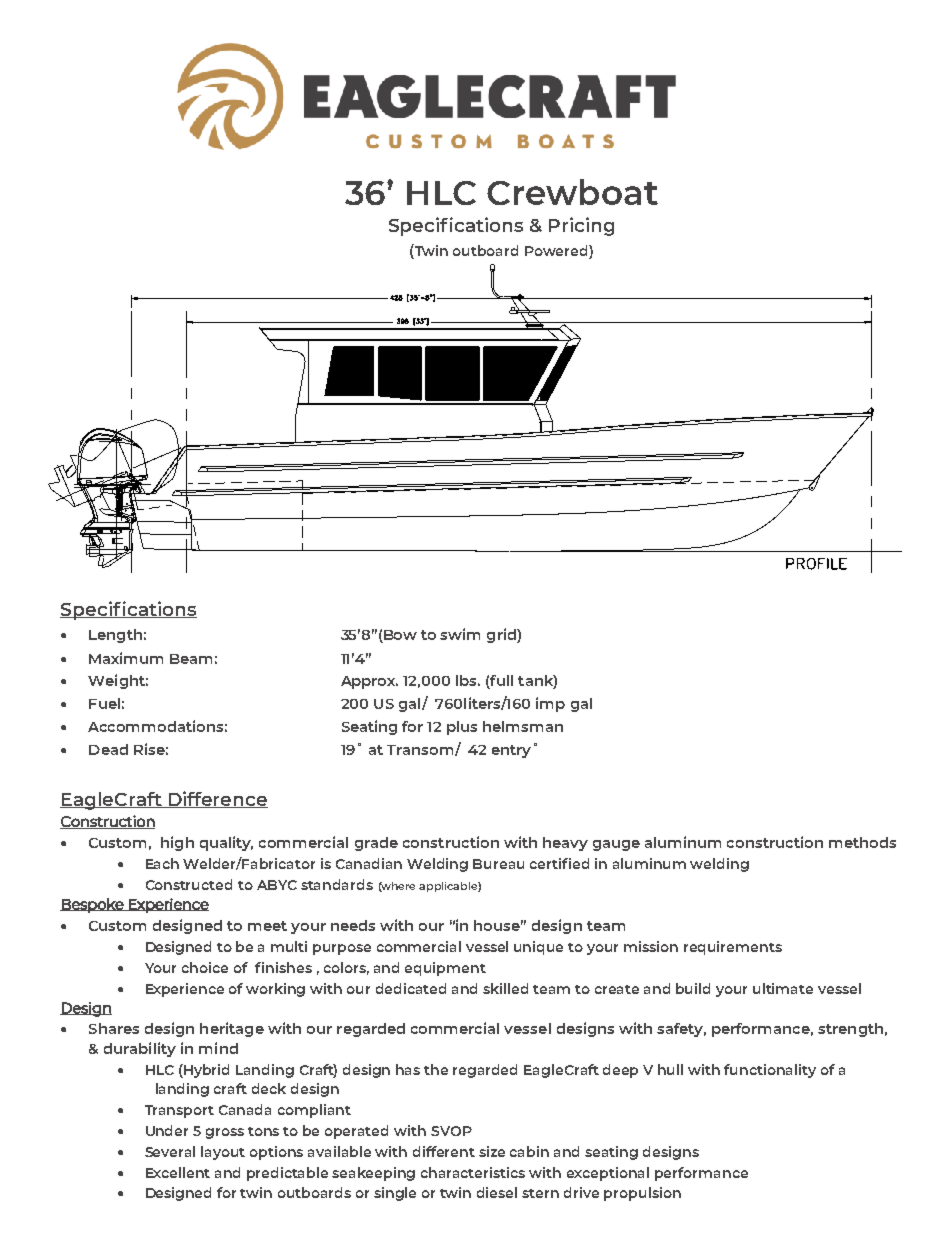 This screenshot has width=952, height=1233. What do you see at coordinates (550, 704) in the screenshot?
I see `imp` at bounding box center [550, 704].
